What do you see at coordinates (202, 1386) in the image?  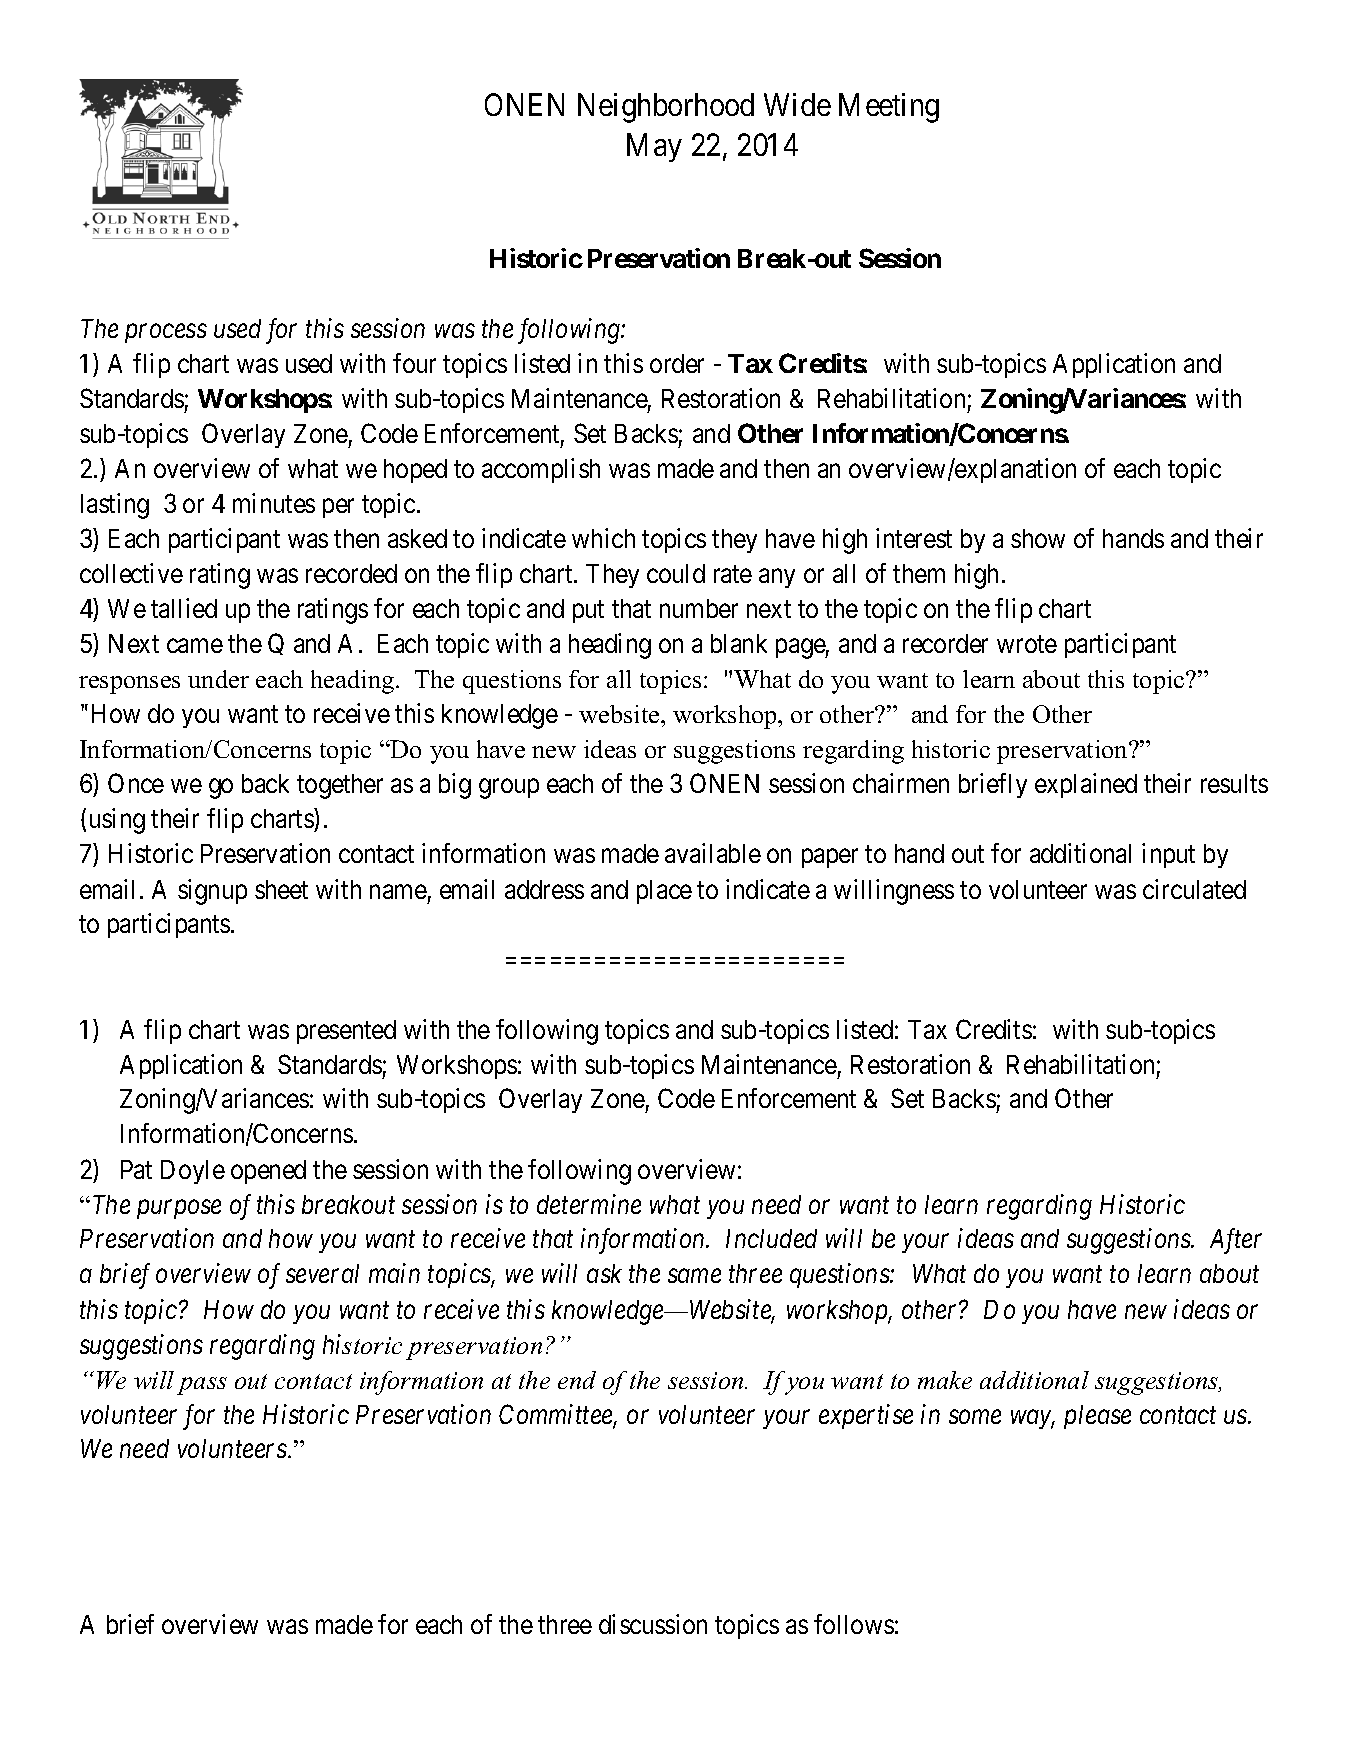 I see `pass` at bounding box center [202, 1386].
